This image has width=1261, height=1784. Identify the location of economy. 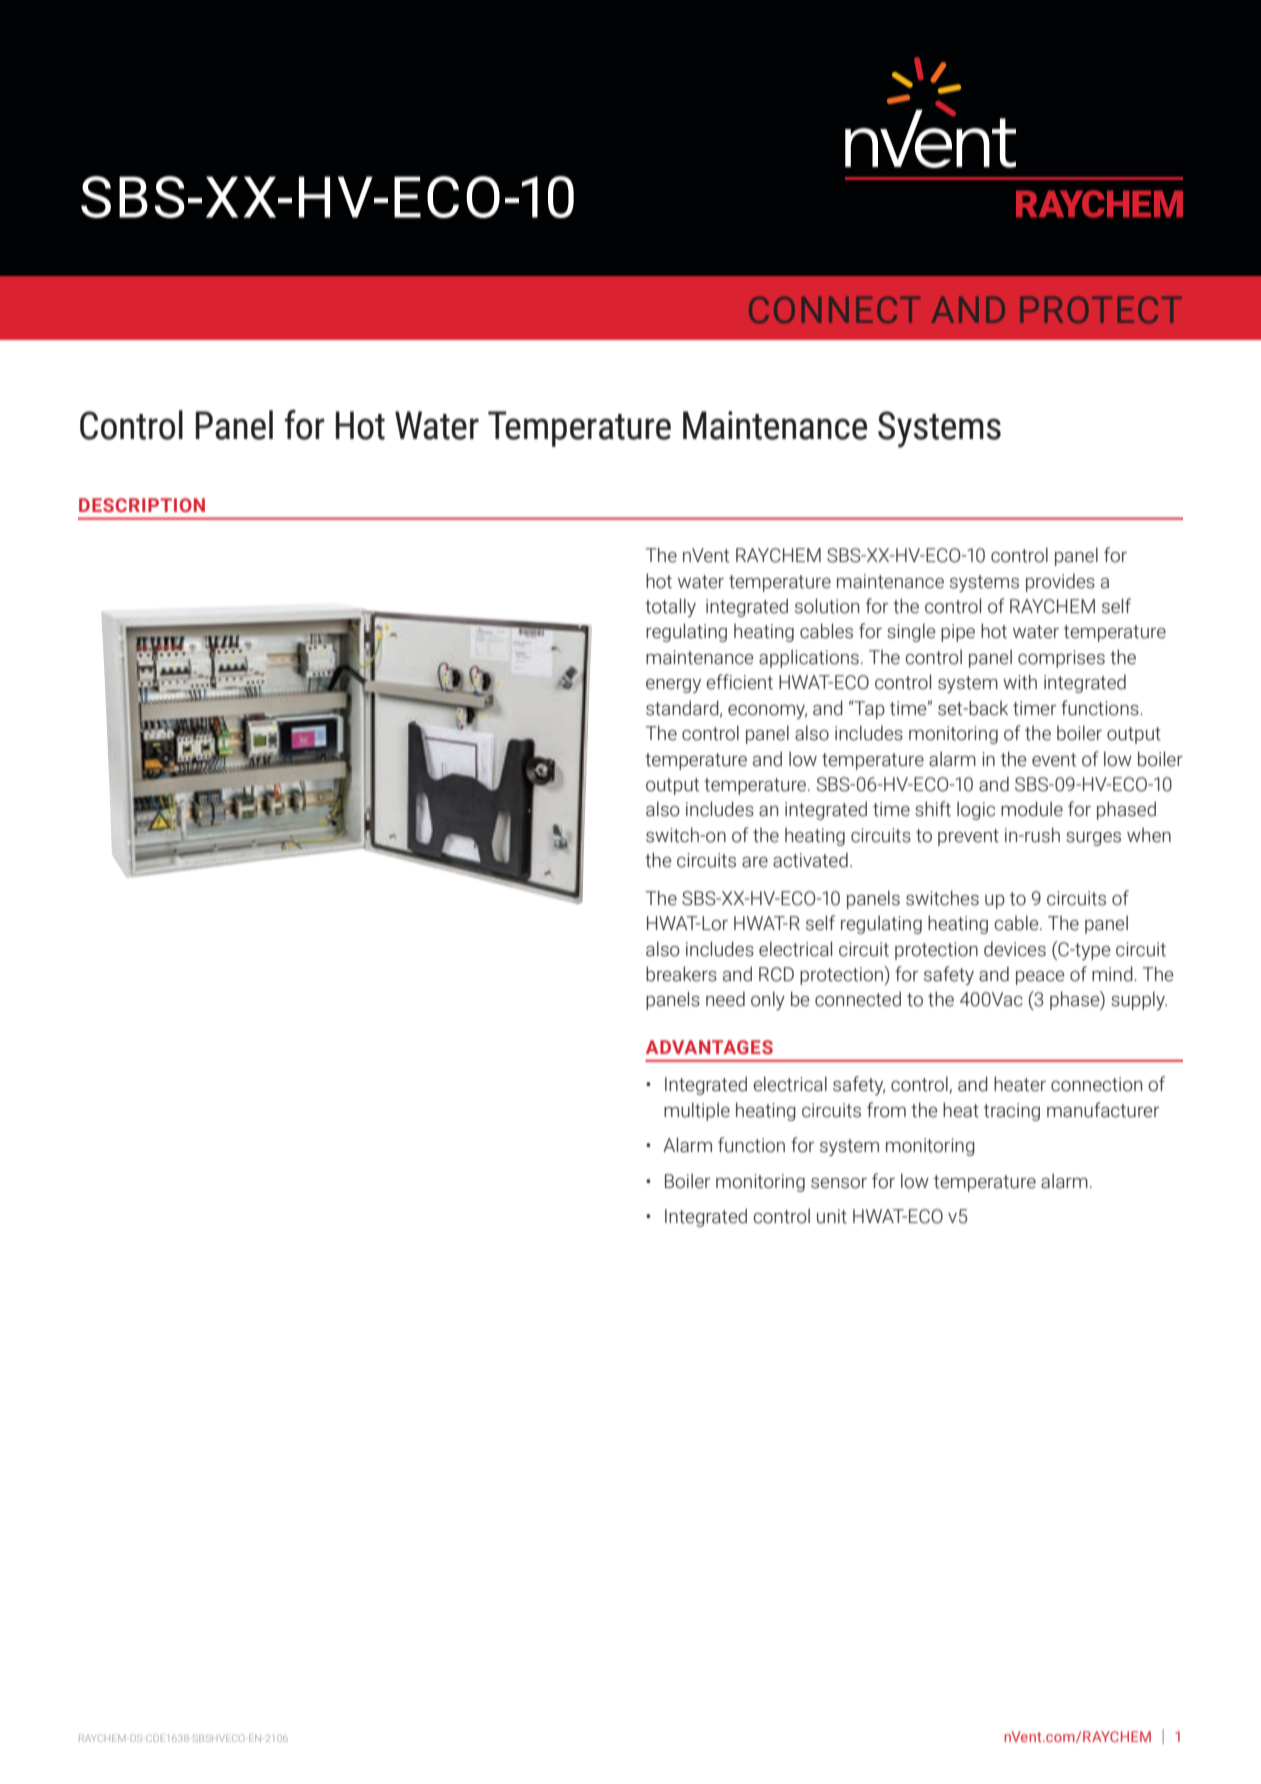
(767, 712).
